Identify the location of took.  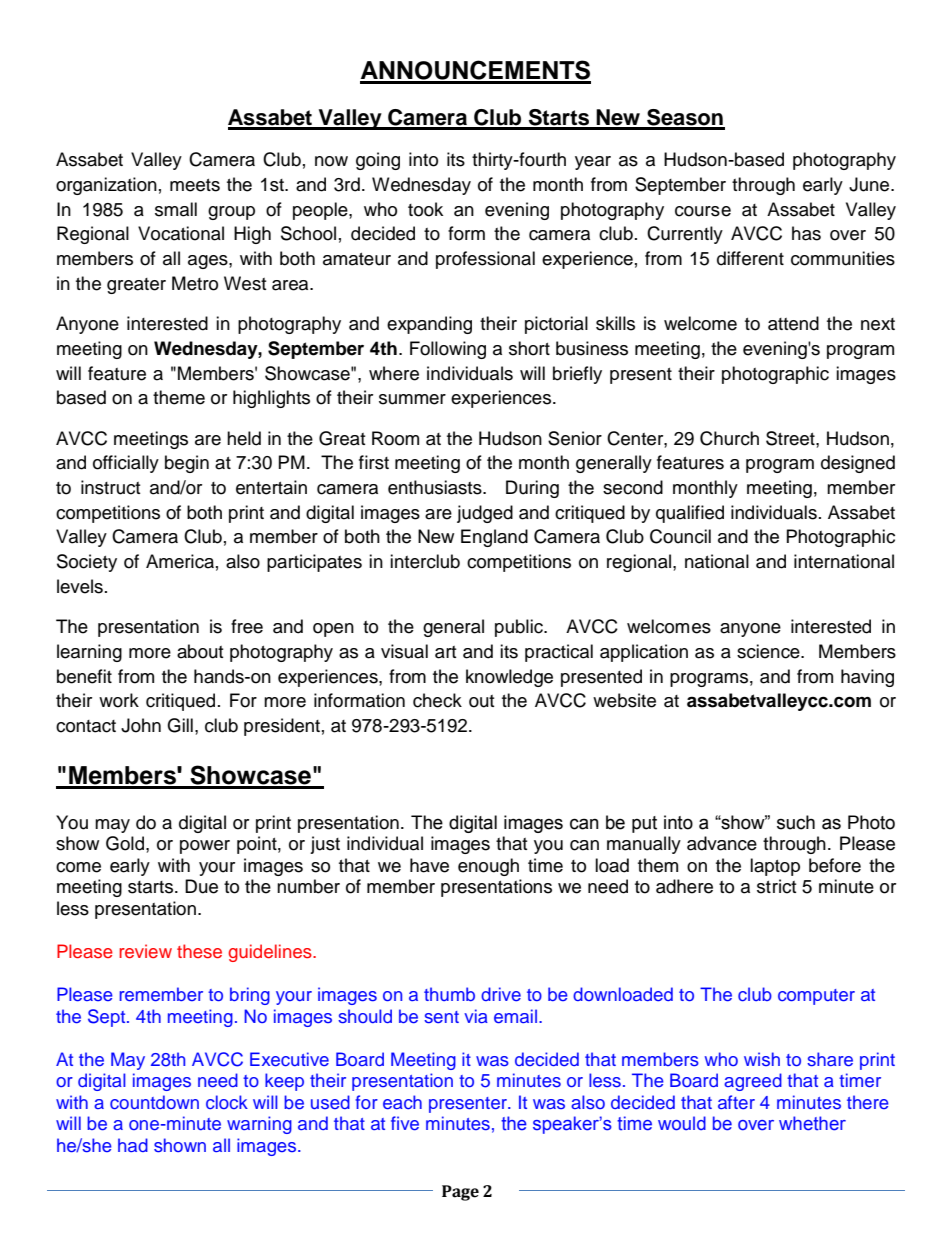
(425, 209).
